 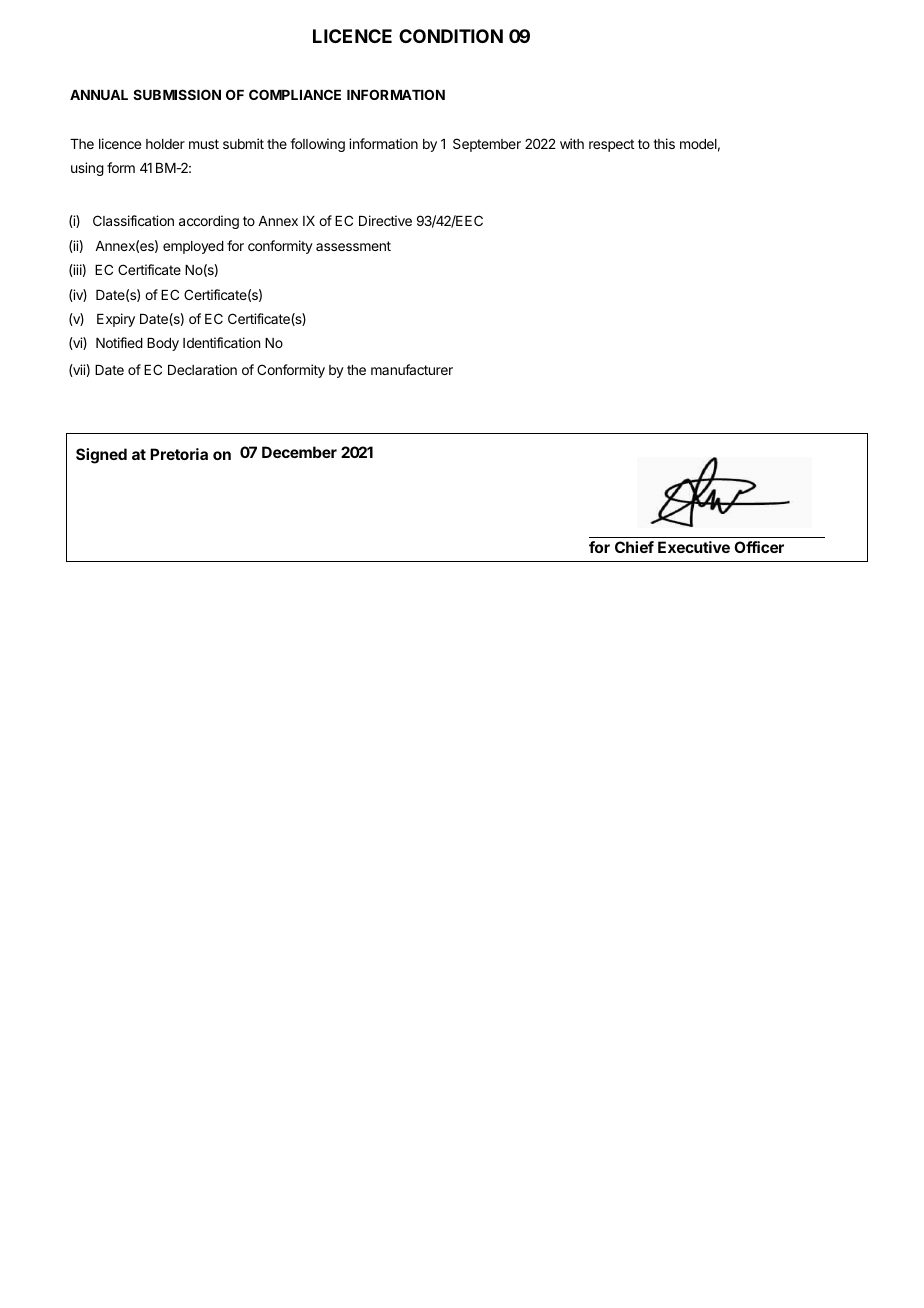 I want to click on Chief, so click(x=634, y=547).
